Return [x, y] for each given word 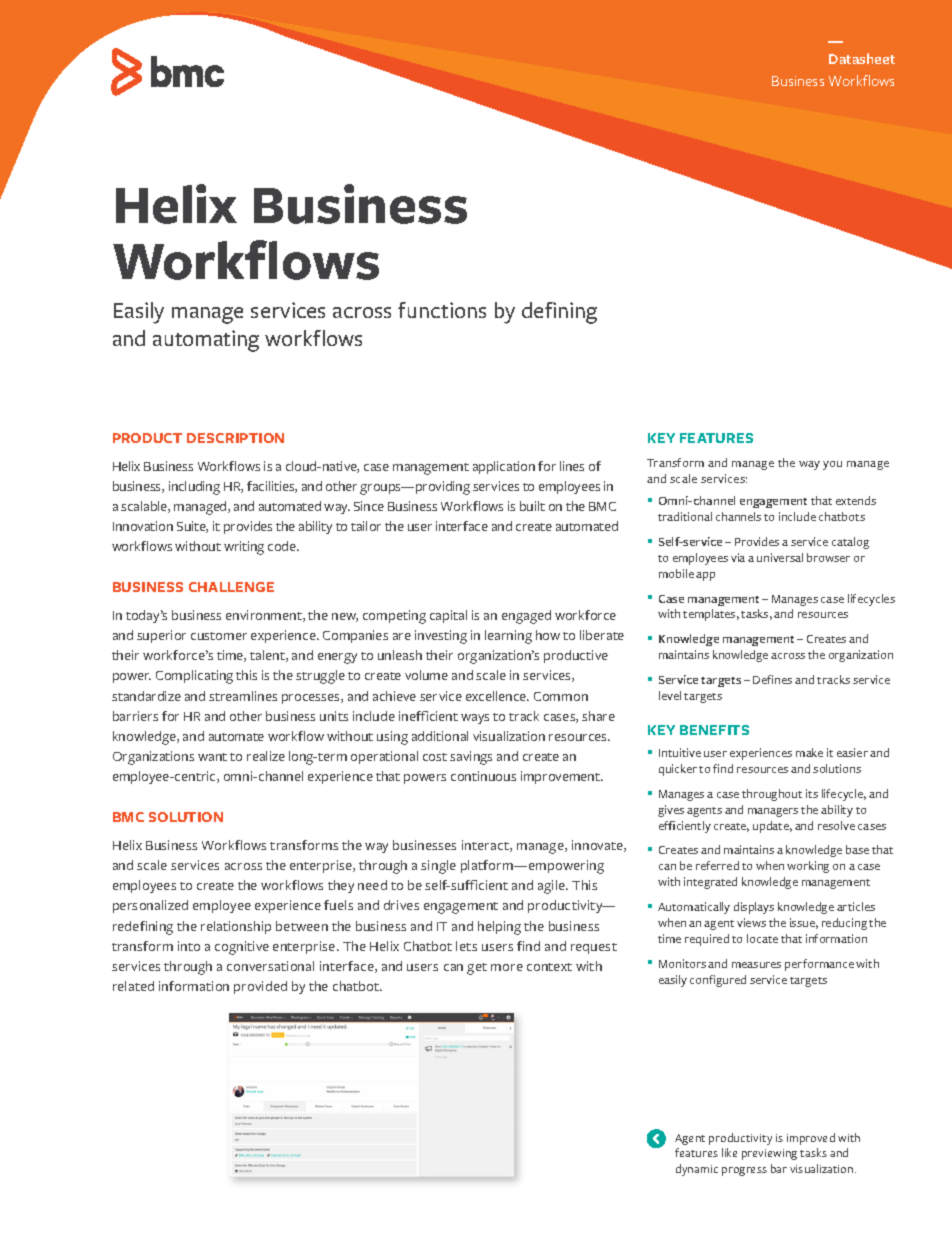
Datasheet [862, 58]
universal [780, 557]
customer [219, 636]
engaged [526, 617]
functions [442, 310]
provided [260, 987]
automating [206, 341]
